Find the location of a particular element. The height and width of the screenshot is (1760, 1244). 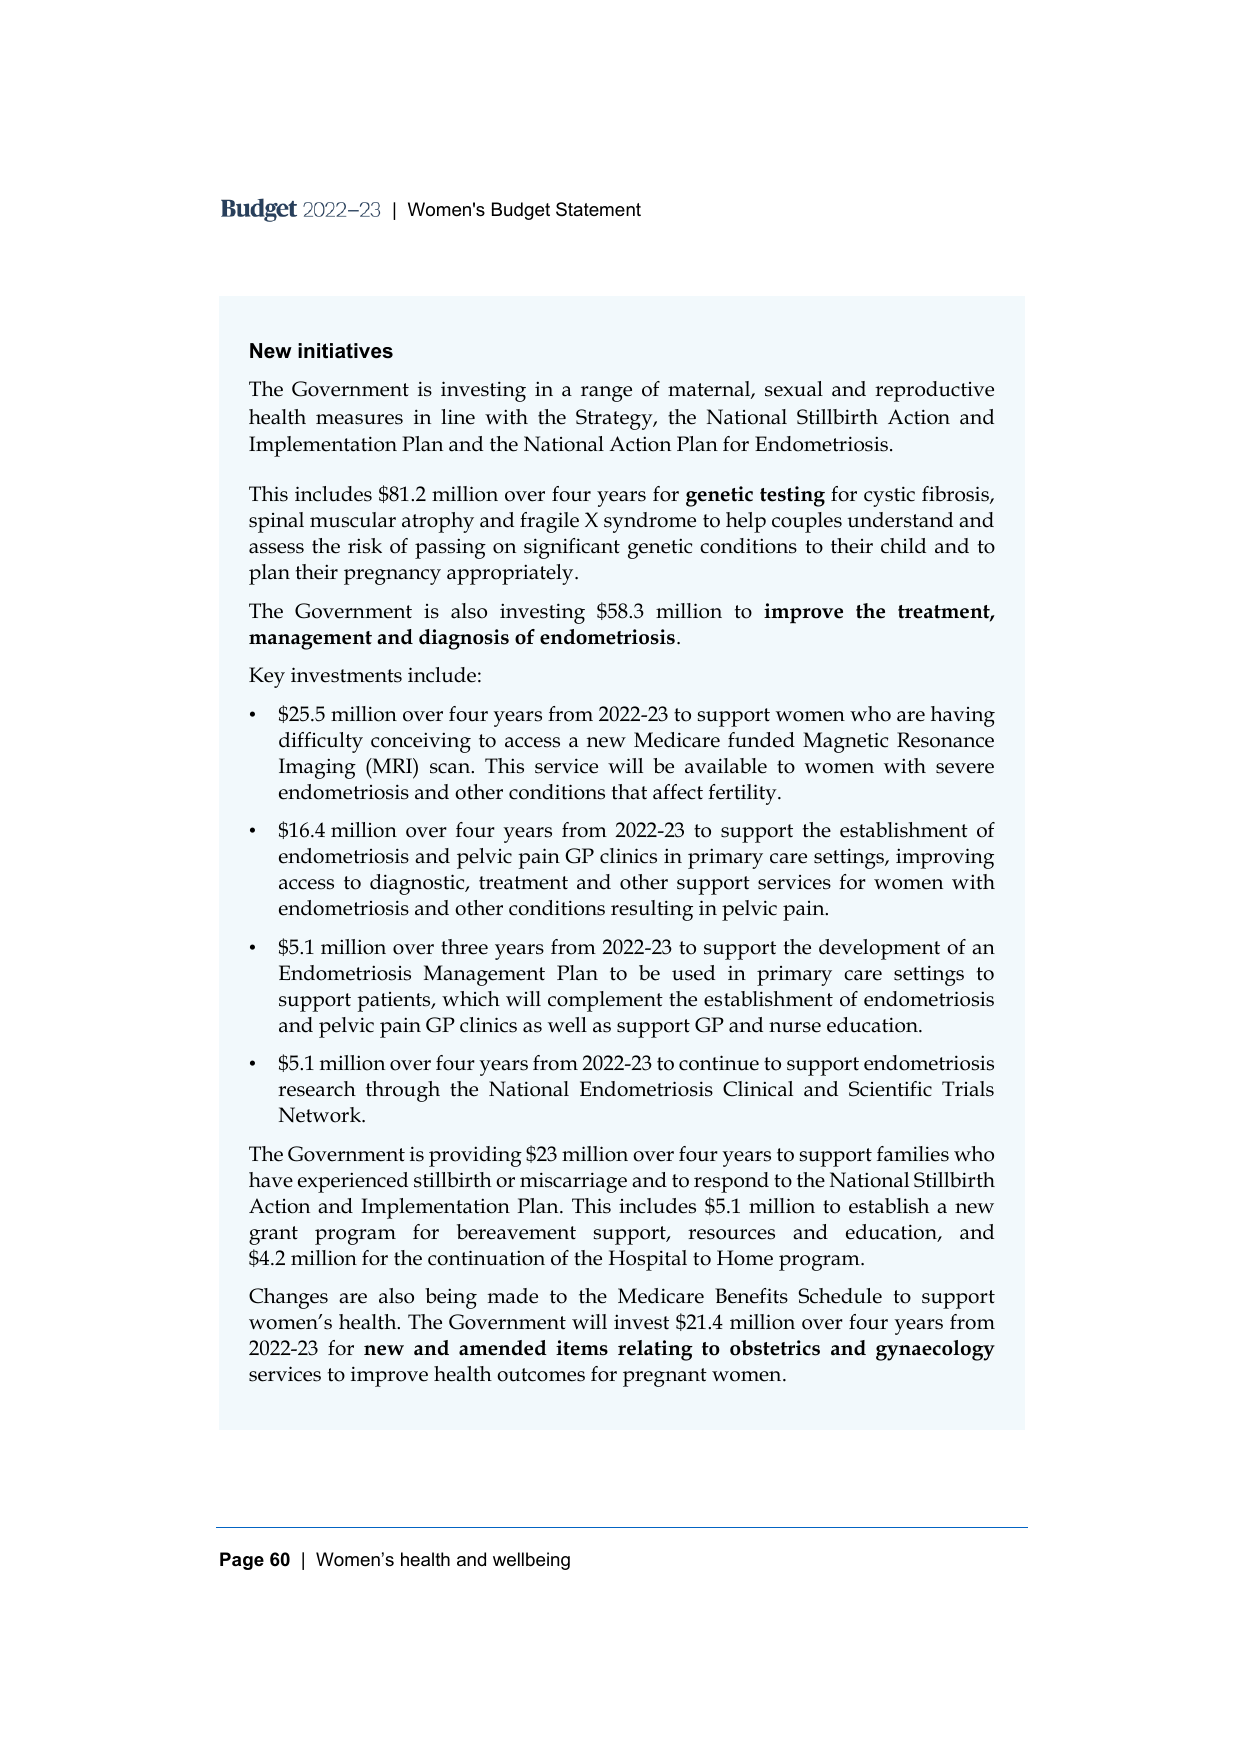

resulting is located at coordinates (652, 910).
